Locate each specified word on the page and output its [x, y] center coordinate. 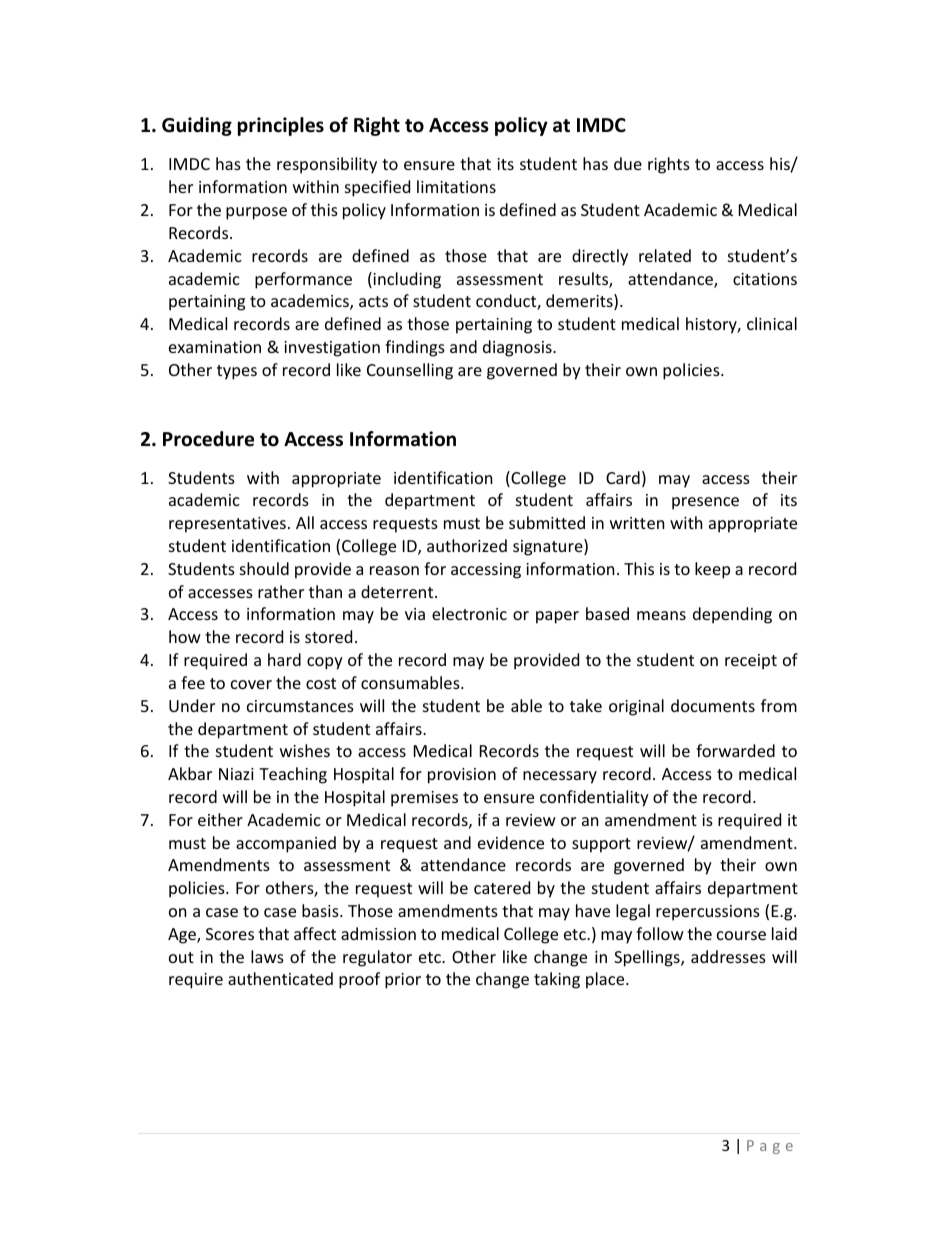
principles [281, 126]
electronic [469, 613]
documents [713, 705]
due [628, 163]
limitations [456, 186]
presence [705, 503]
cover [251, 684]
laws [267, 956]
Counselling [410, 371]
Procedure [208, 439]
